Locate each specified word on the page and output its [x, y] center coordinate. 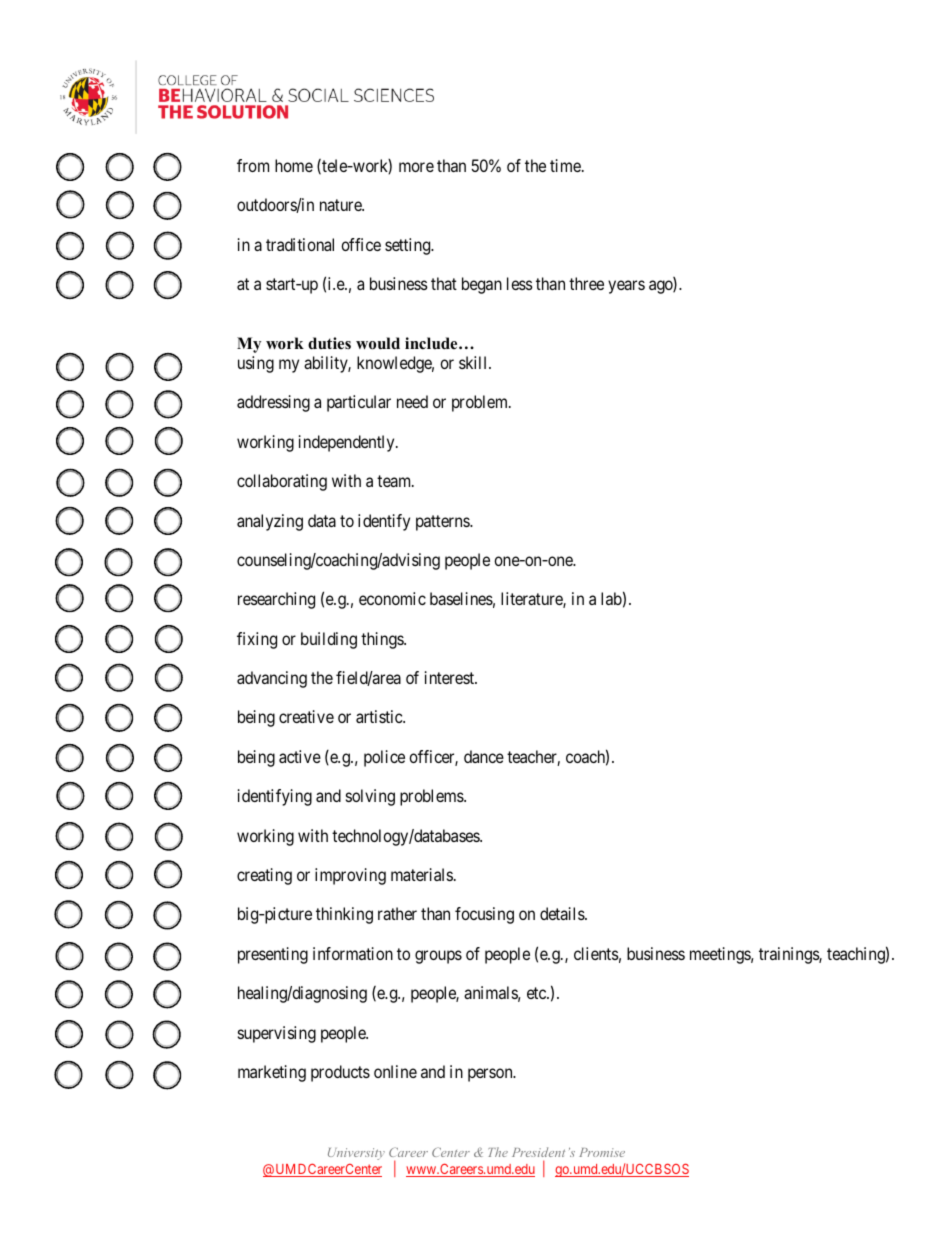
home [294, 165]
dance [484, 756]
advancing [272, 679]
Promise [602, 1152]
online [395, 1071]
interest [451, 677]
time [565, 165]
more [416, 167]
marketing [272, 1073]
